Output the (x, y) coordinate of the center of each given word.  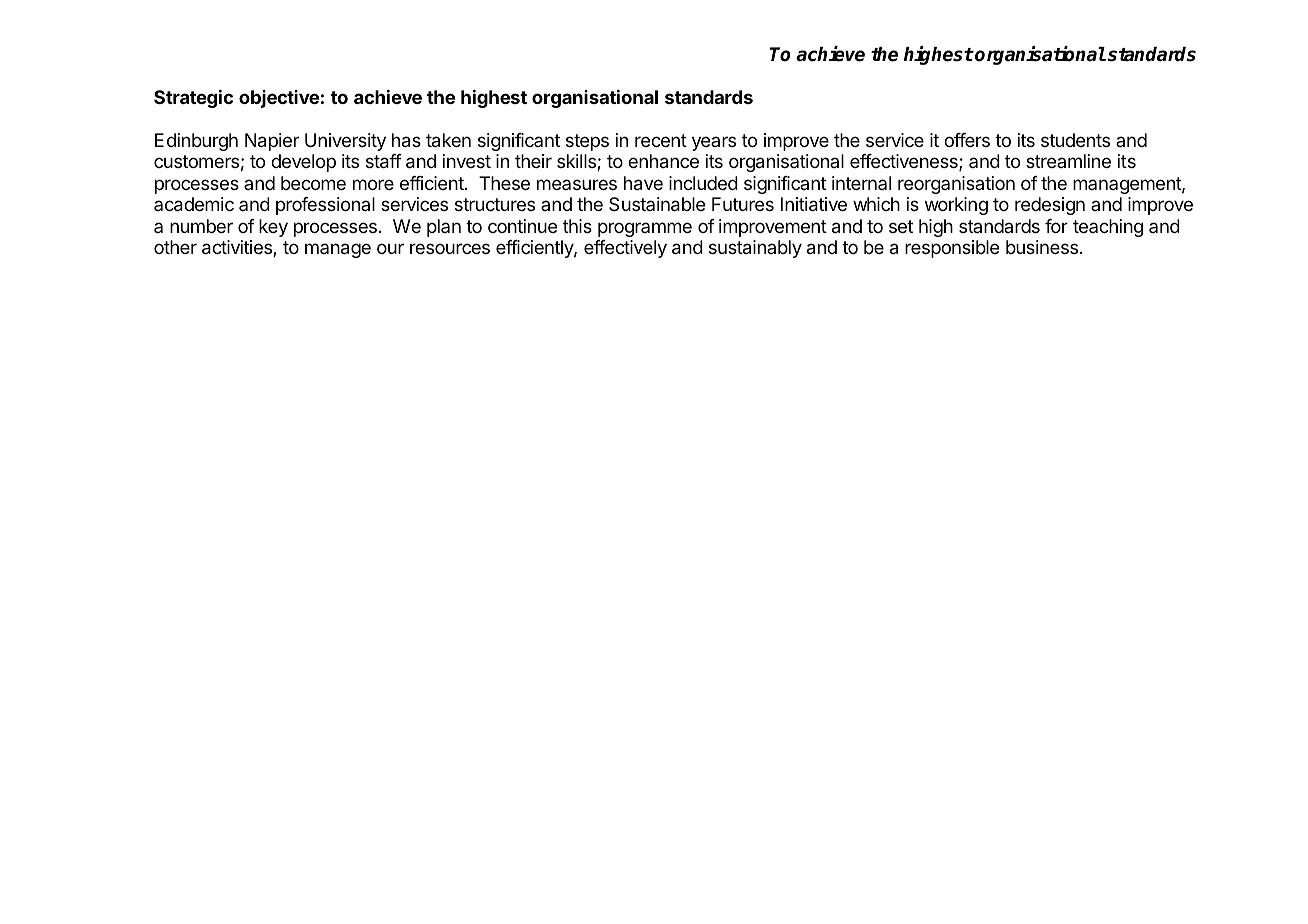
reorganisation (956, 185)
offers (967, 140)
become (313, 183)
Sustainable (657, 204)
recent (661, 140)
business (1042, 247)
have (643, 183)
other (175, 247)
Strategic (193, 99)
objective (279, 99)
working (956, 206)
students (1075, 140)
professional (325, 206)
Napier (272, 142)
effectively (625, 249)
